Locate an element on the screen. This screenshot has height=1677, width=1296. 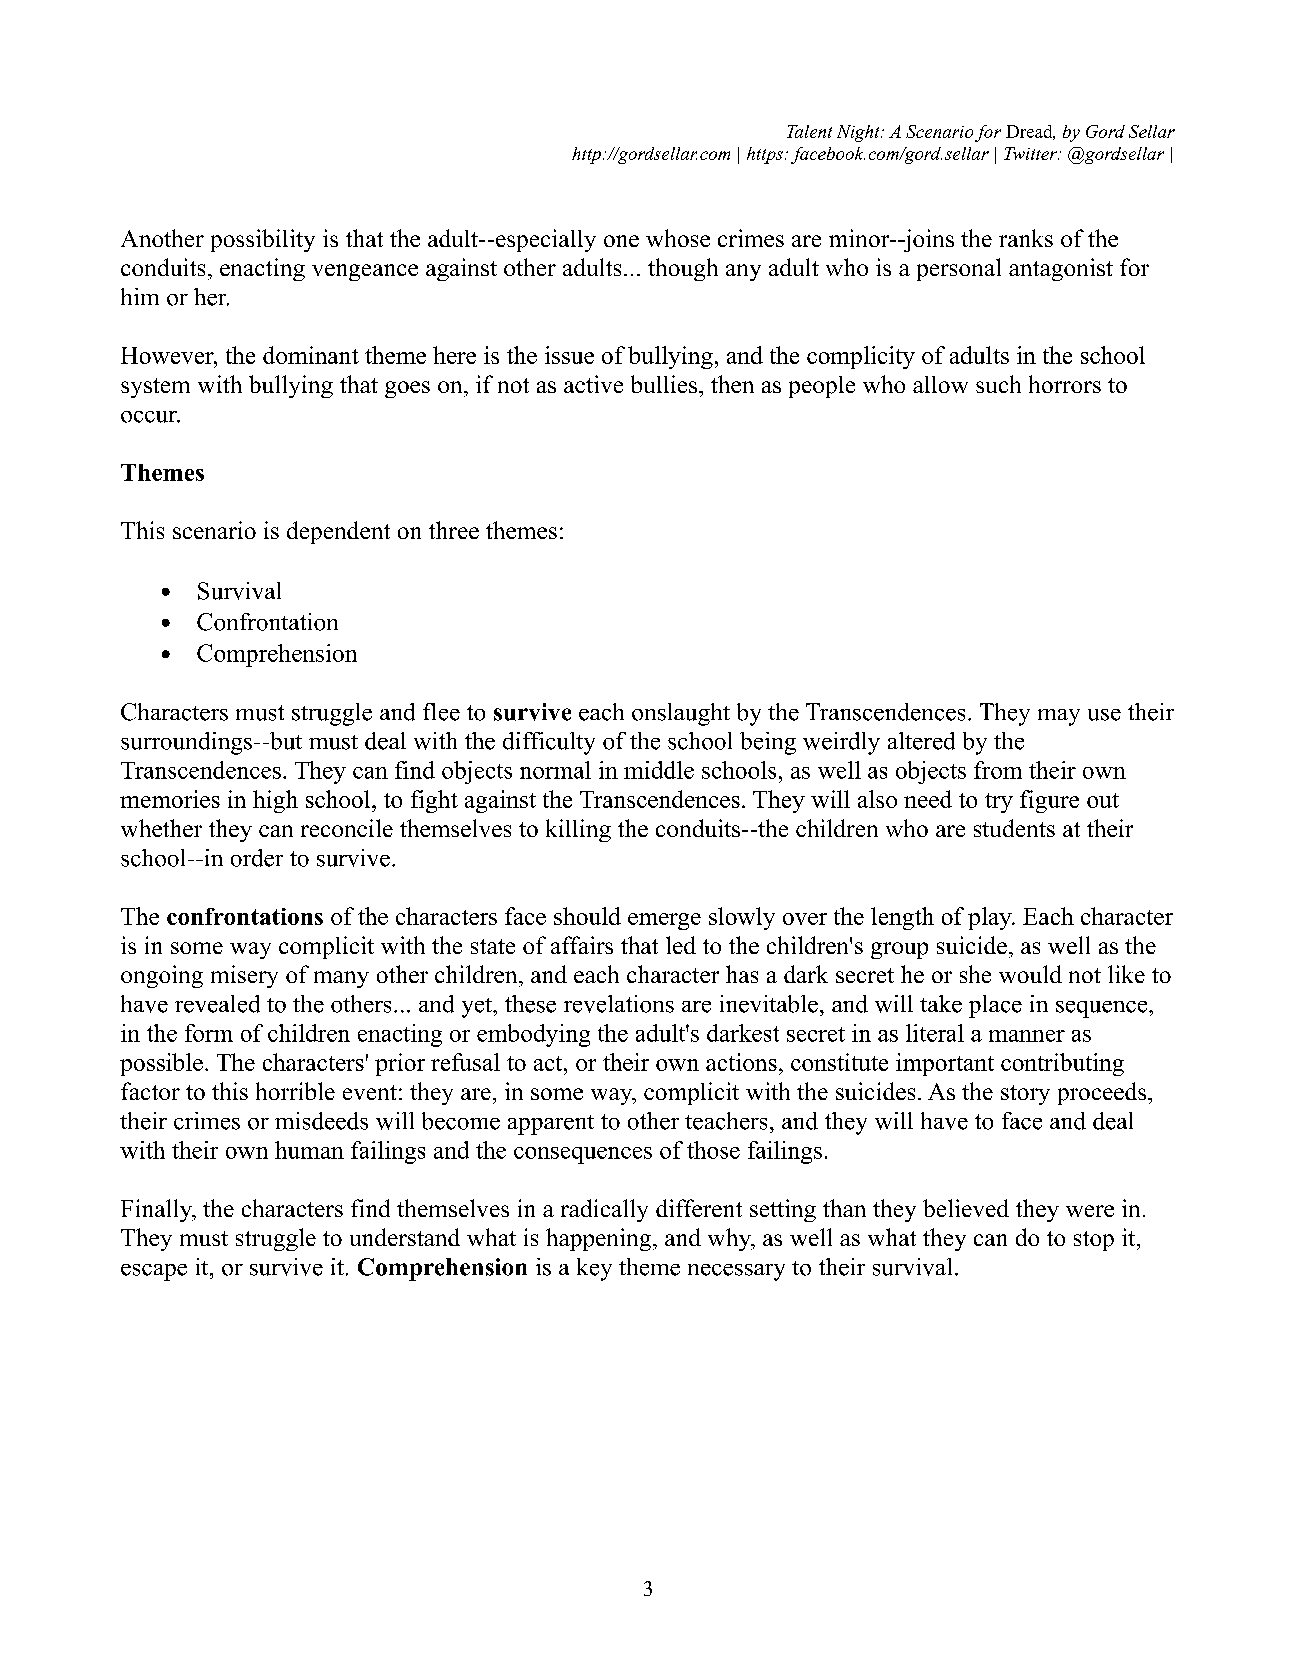
should is located at coordinates (587, 916).
